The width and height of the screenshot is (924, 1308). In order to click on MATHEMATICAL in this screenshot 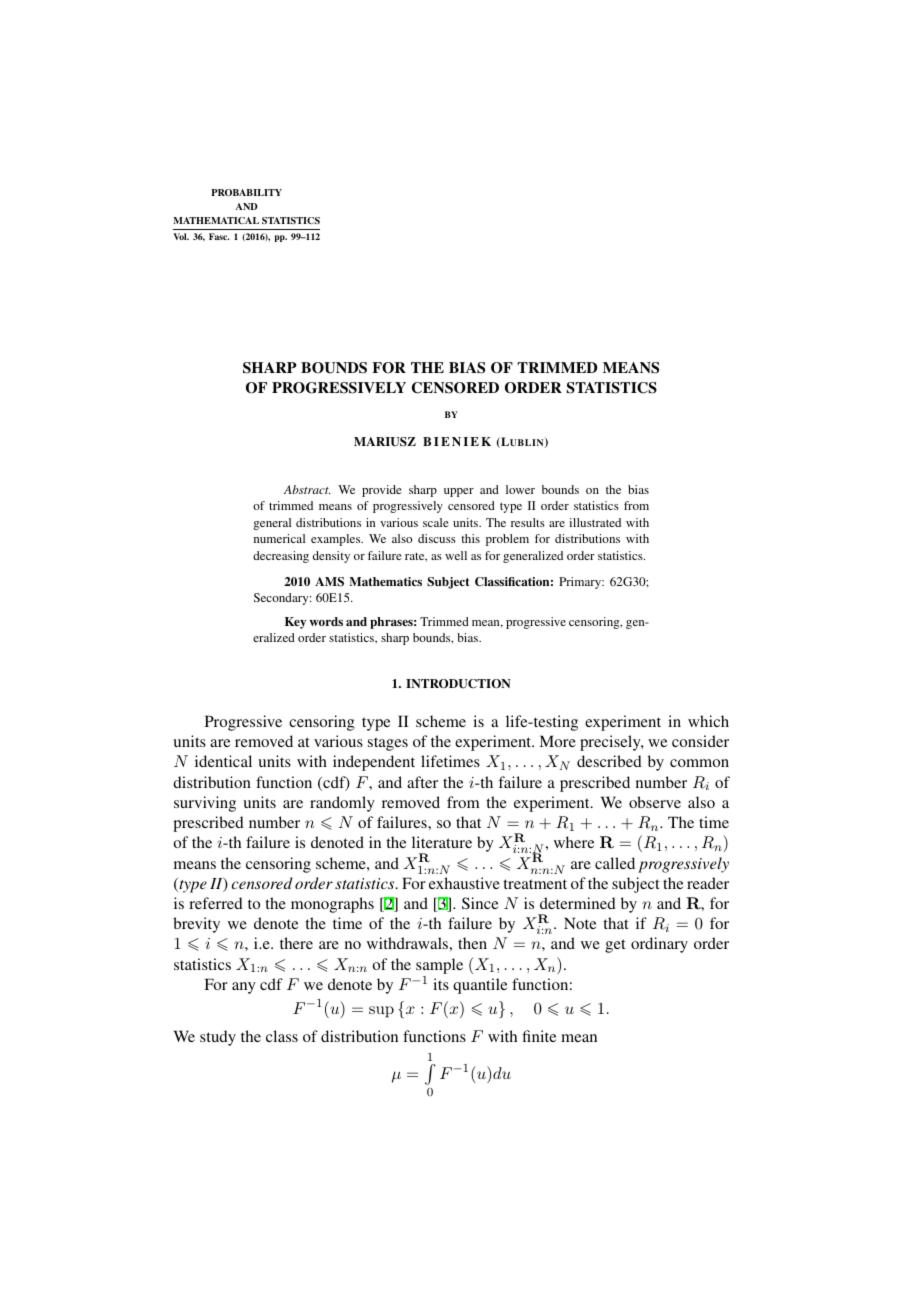, I will do `click(216, 220)`.
